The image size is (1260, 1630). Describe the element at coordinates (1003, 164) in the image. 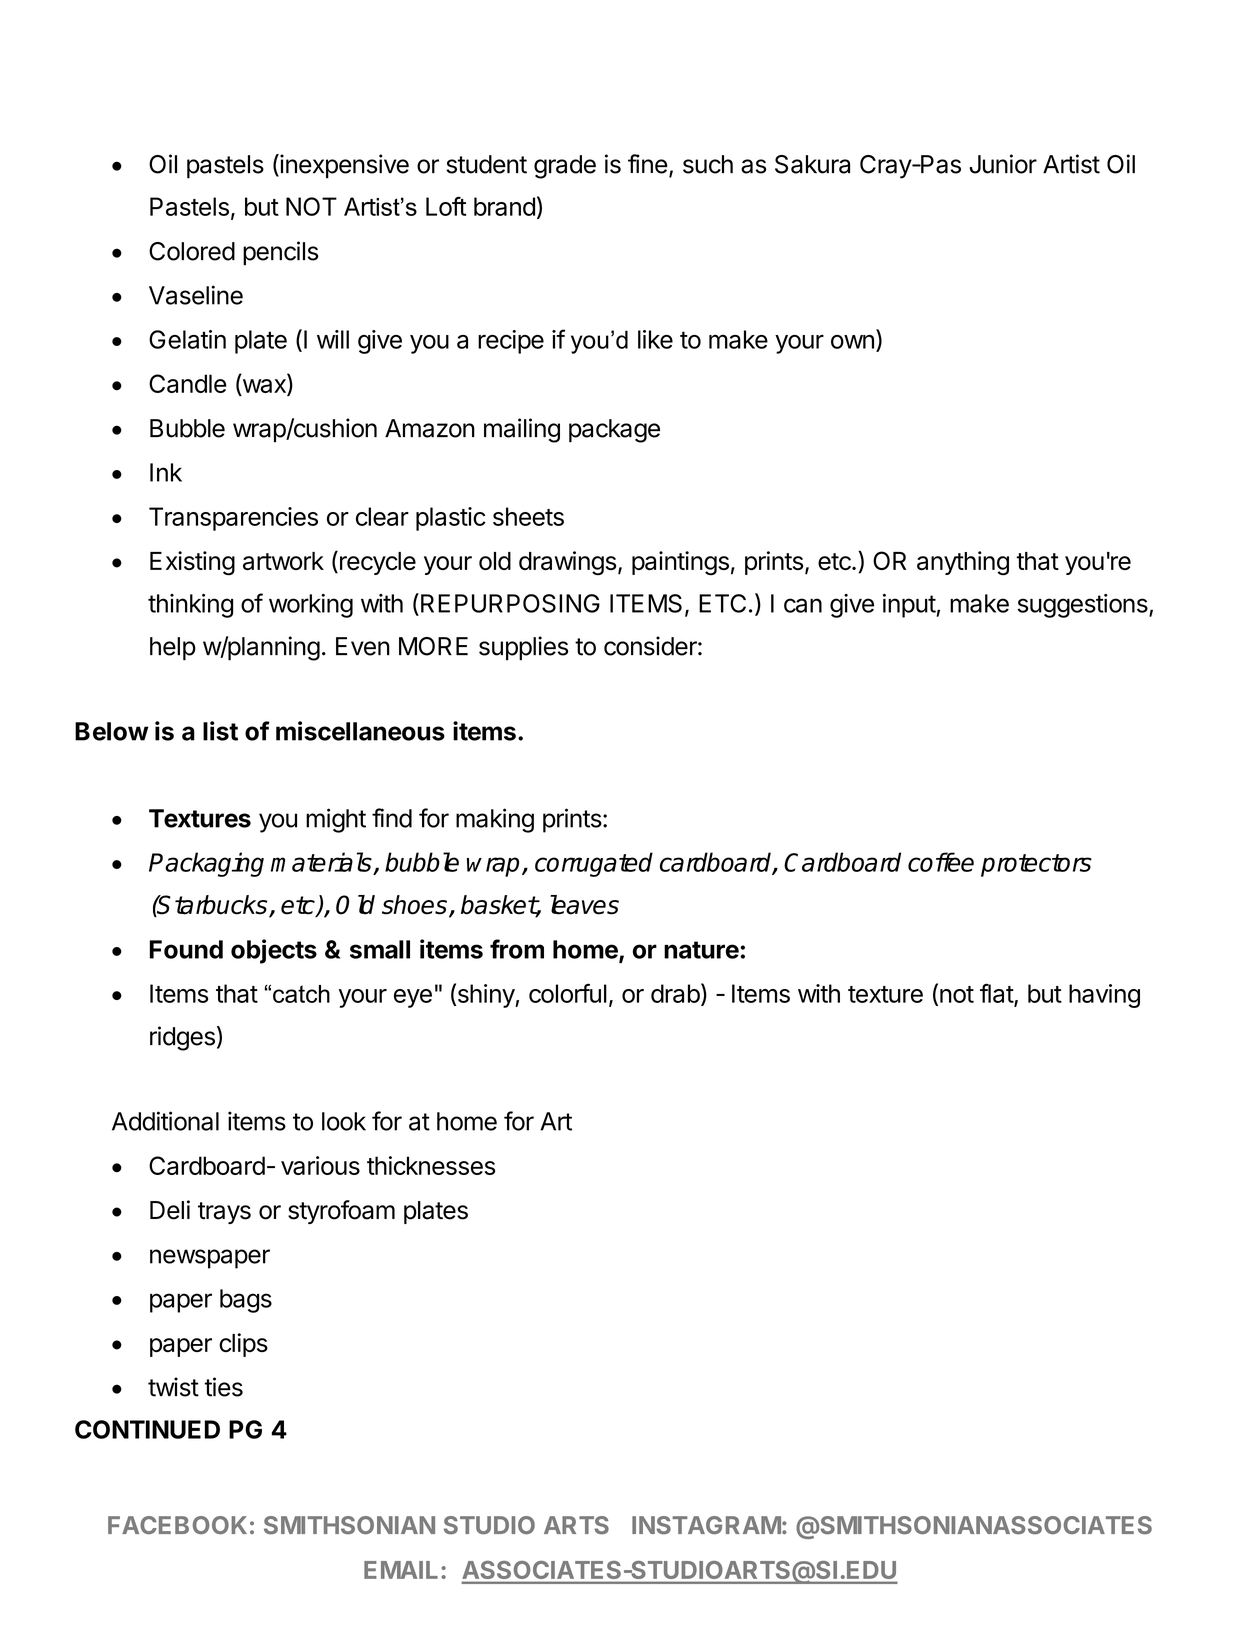

I see `Junior` at that location.
